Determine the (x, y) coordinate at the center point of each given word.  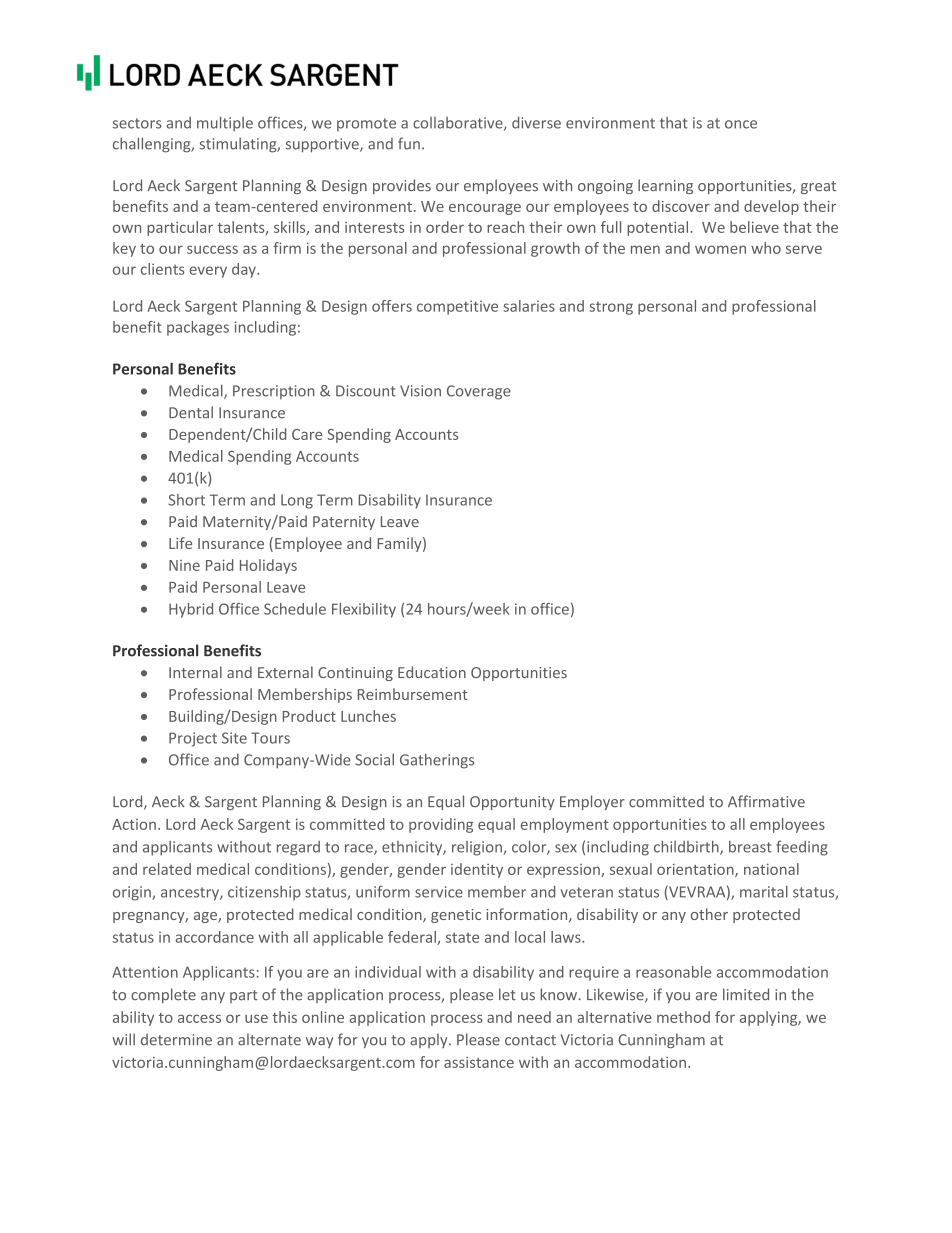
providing (441, 825)
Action (134, 824)
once (741, 124)
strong (611, 308)
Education (432, 672)
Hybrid (191, 610)
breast (750, 847)
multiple (225, 124)
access (199, 1018)
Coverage (479, 392)
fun (409, 143)
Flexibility (364, 610)
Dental (191, 412)
